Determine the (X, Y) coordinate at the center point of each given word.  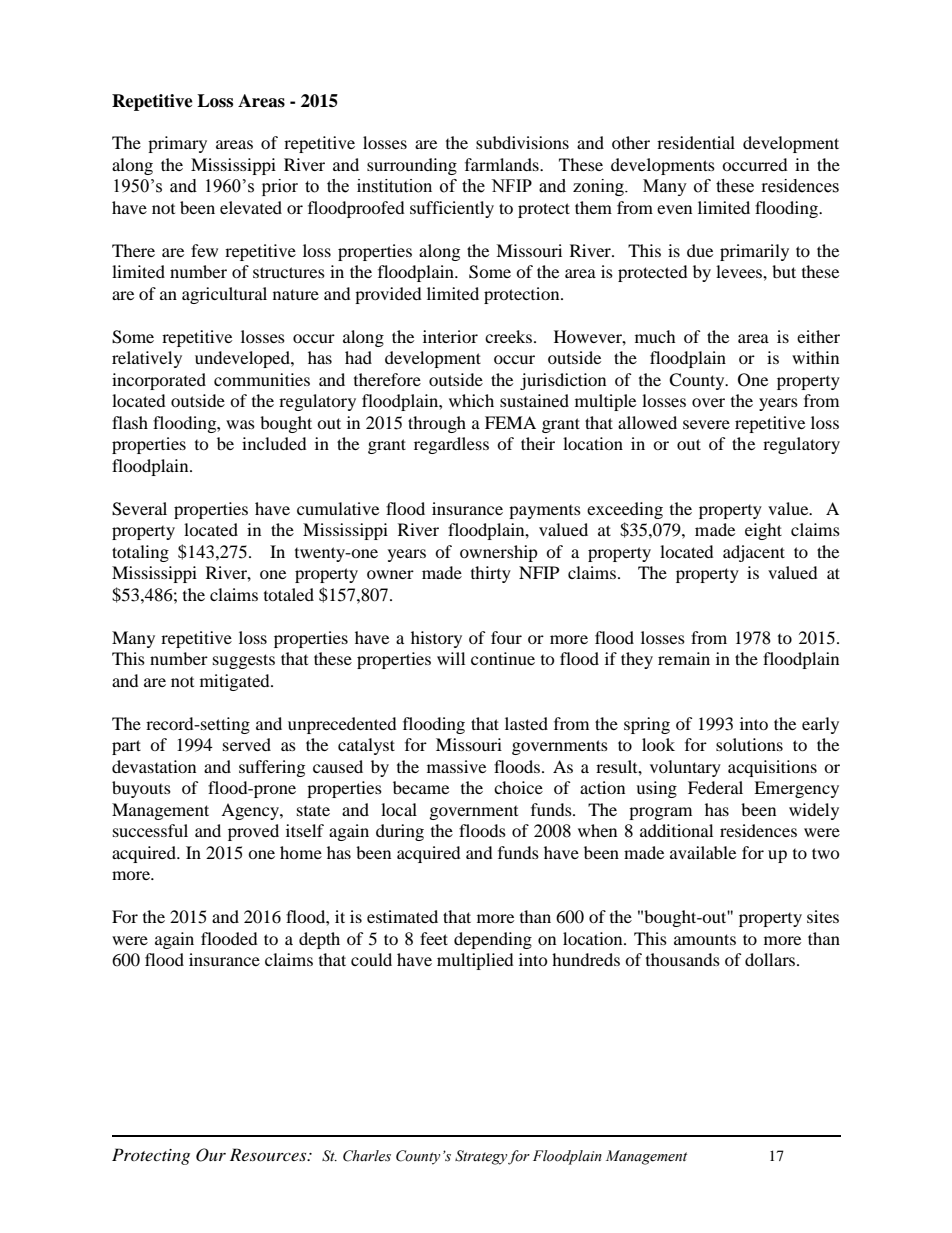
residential (696, 142)
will (451, 658)
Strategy (481, 1157)
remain (684, 658)
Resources (269, 1154)
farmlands (503, 164)
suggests (244, 661)
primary (177, 144)
